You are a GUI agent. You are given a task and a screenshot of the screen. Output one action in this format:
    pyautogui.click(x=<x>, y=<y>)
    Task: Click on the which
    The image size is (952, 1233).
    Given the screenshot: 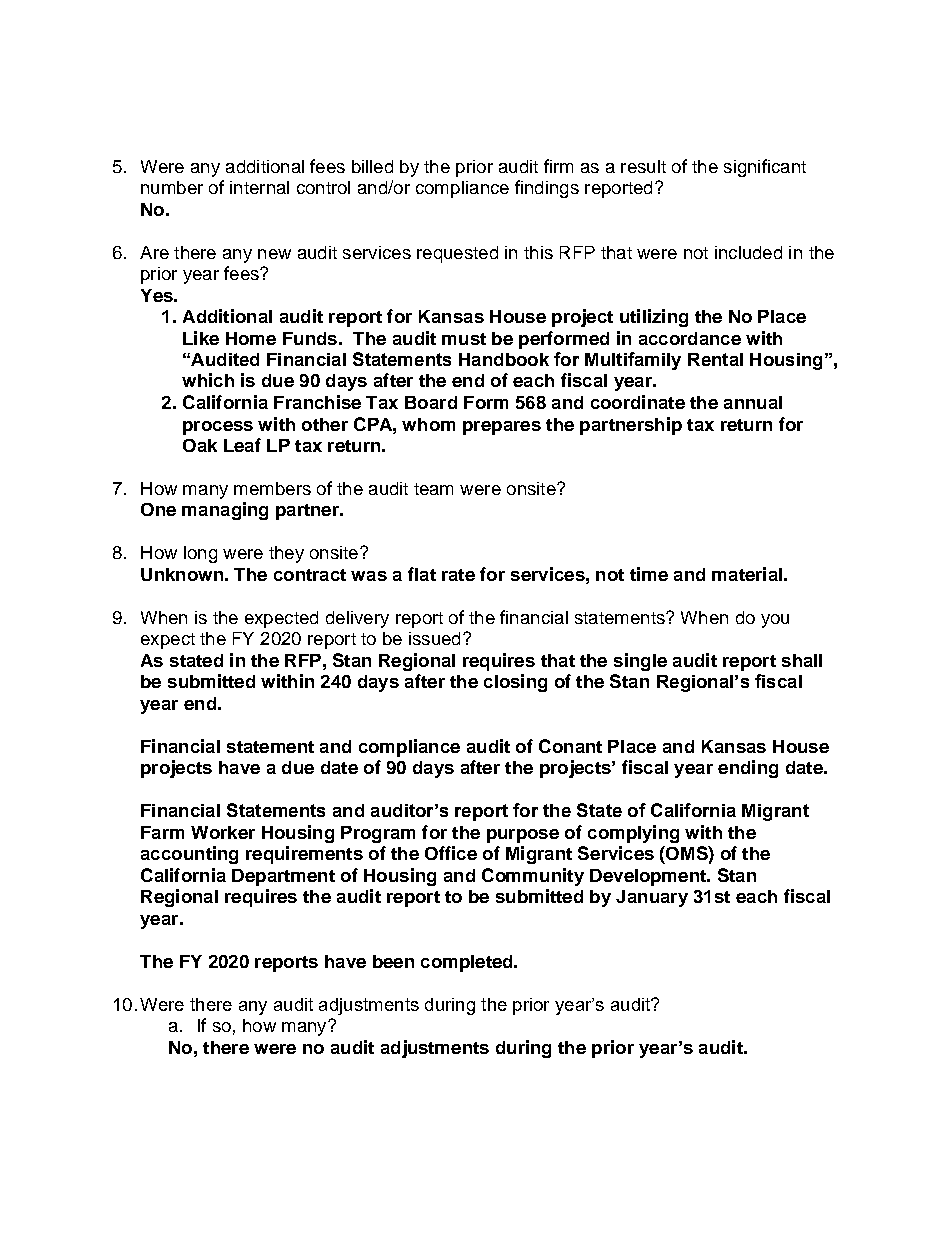 What is the action you would take?
    pyautogui.click(x=208, y=380)
